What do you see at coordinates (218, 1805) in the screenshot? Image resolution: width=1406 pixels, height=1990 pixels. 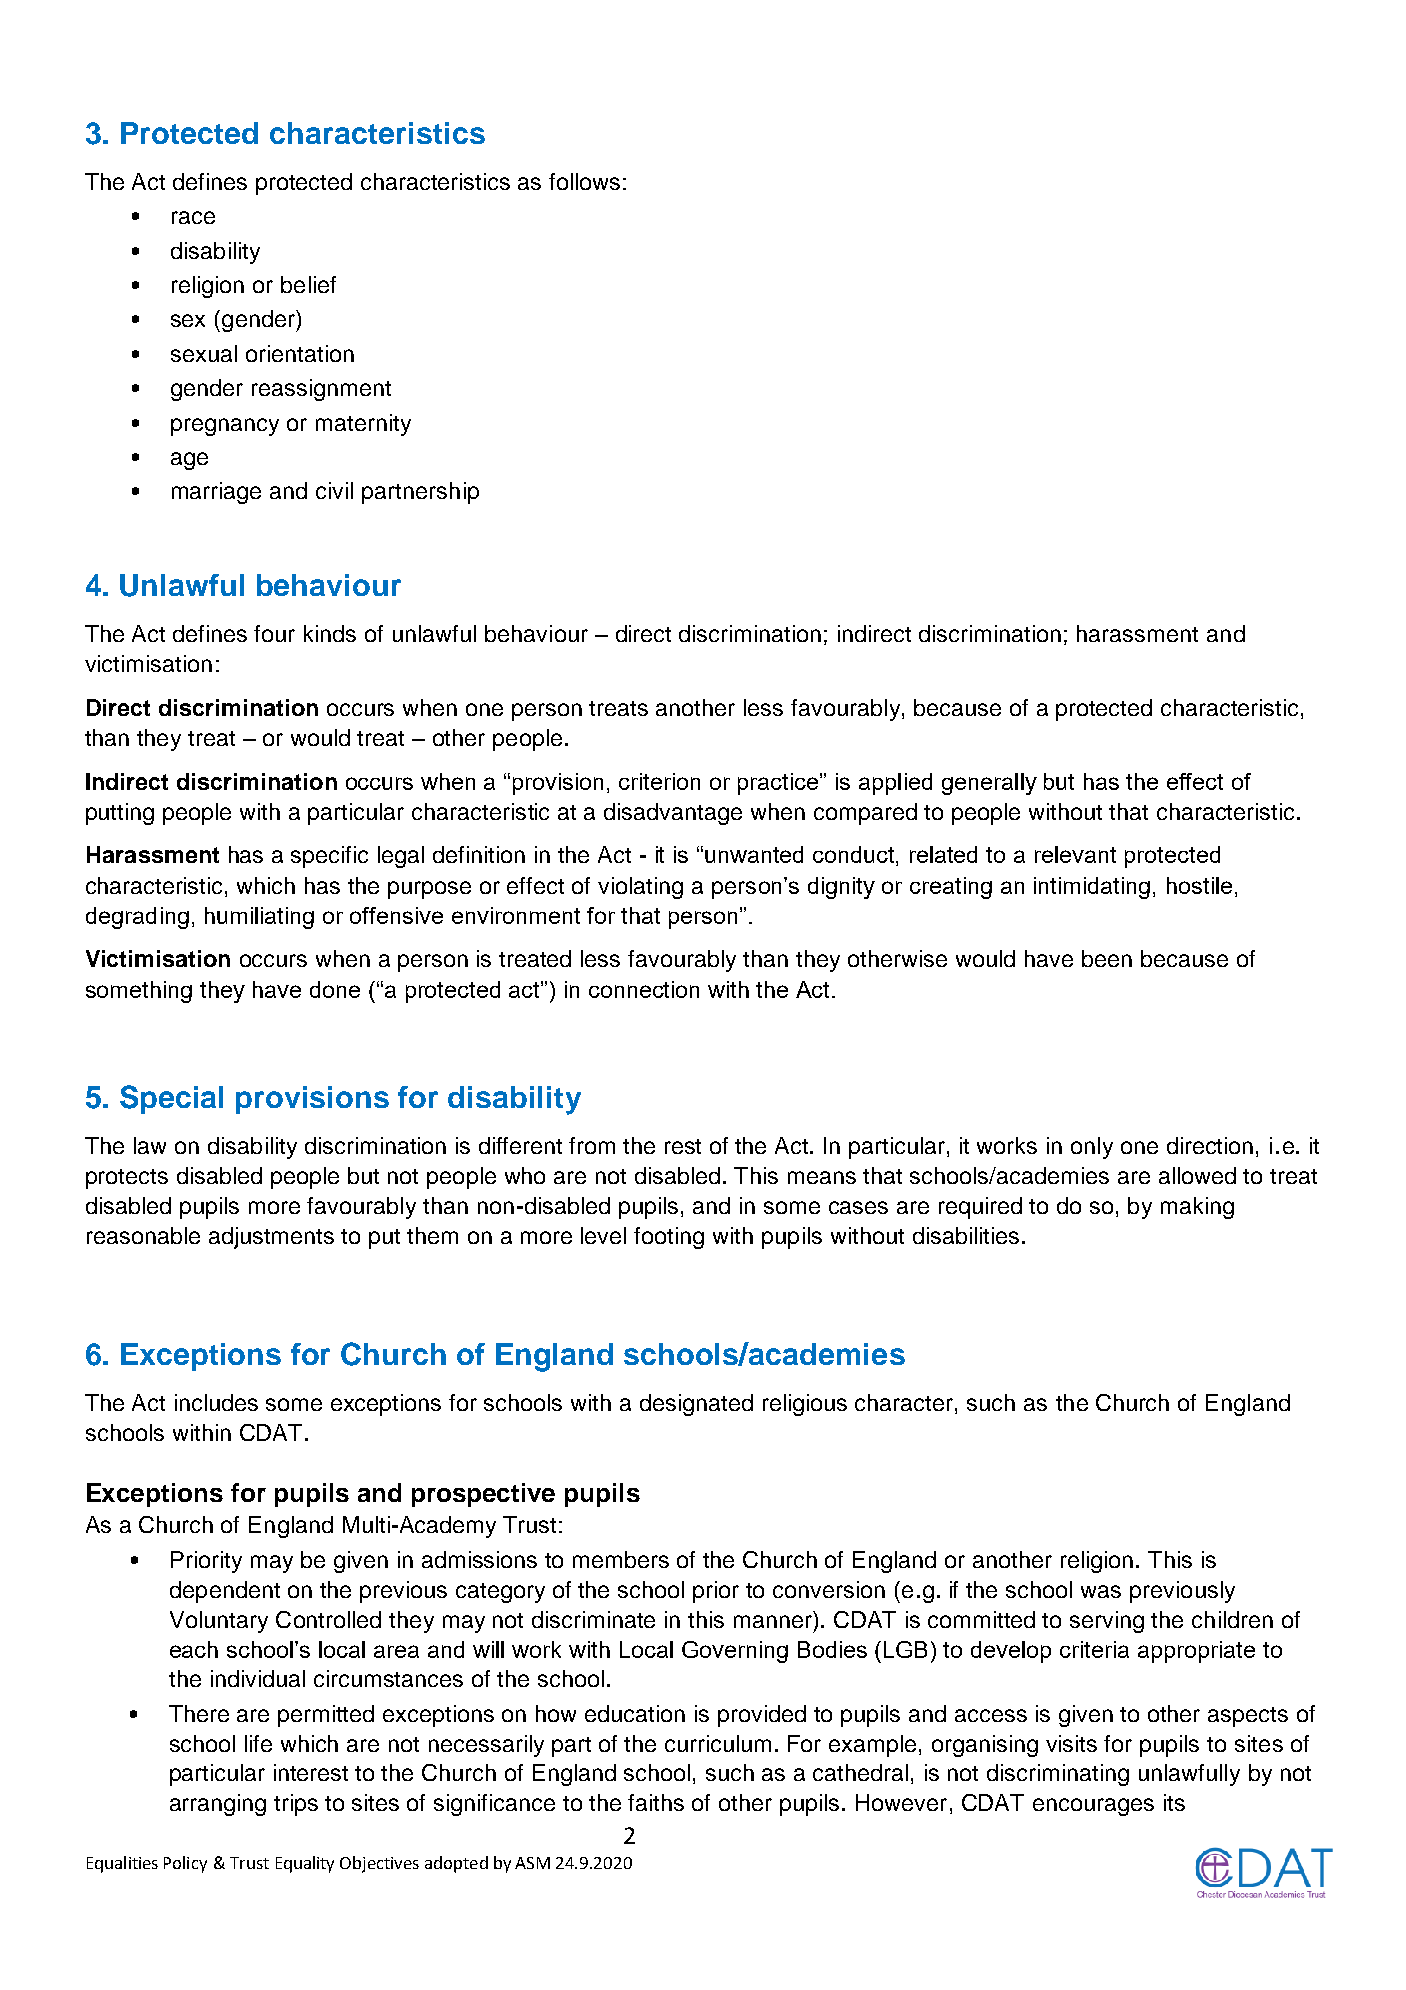 I see `arranging` at bounding box center [218, 1805].
